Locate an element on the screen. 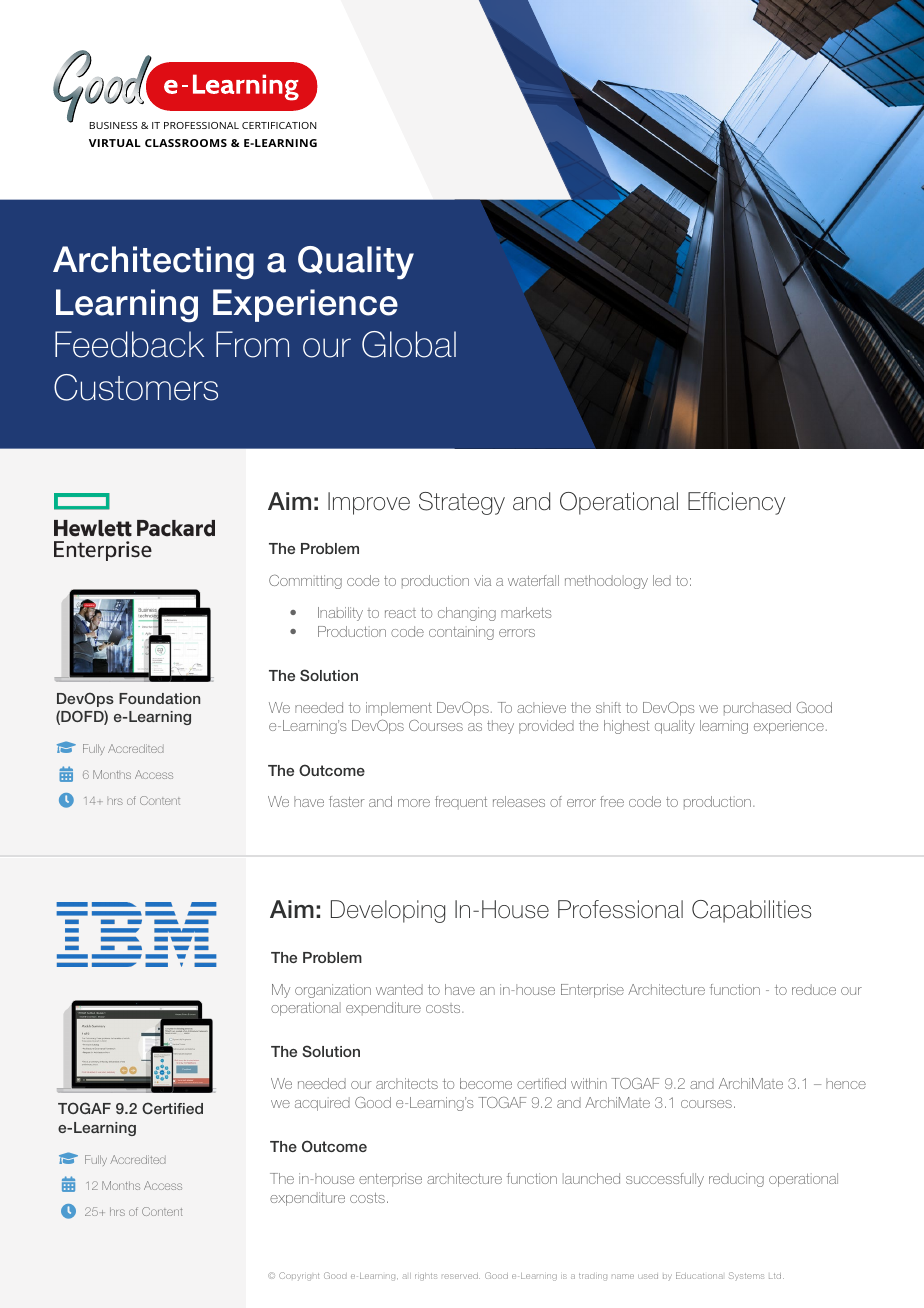 The image size is (924, 1308). organization is located at coordinates (333, 991).
